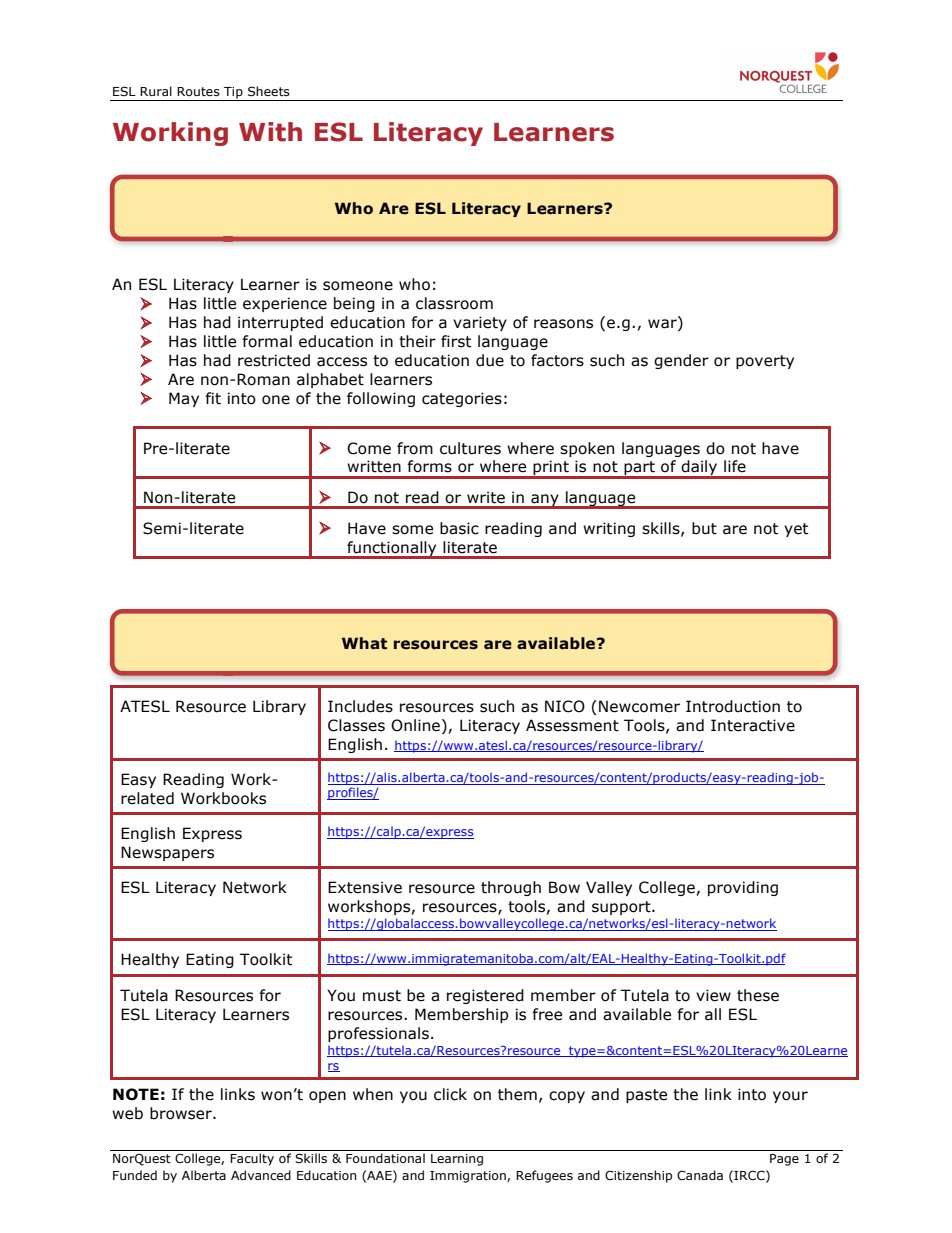 The image size is (952, 1233). I want to click on Classes, so click(356, 725).
